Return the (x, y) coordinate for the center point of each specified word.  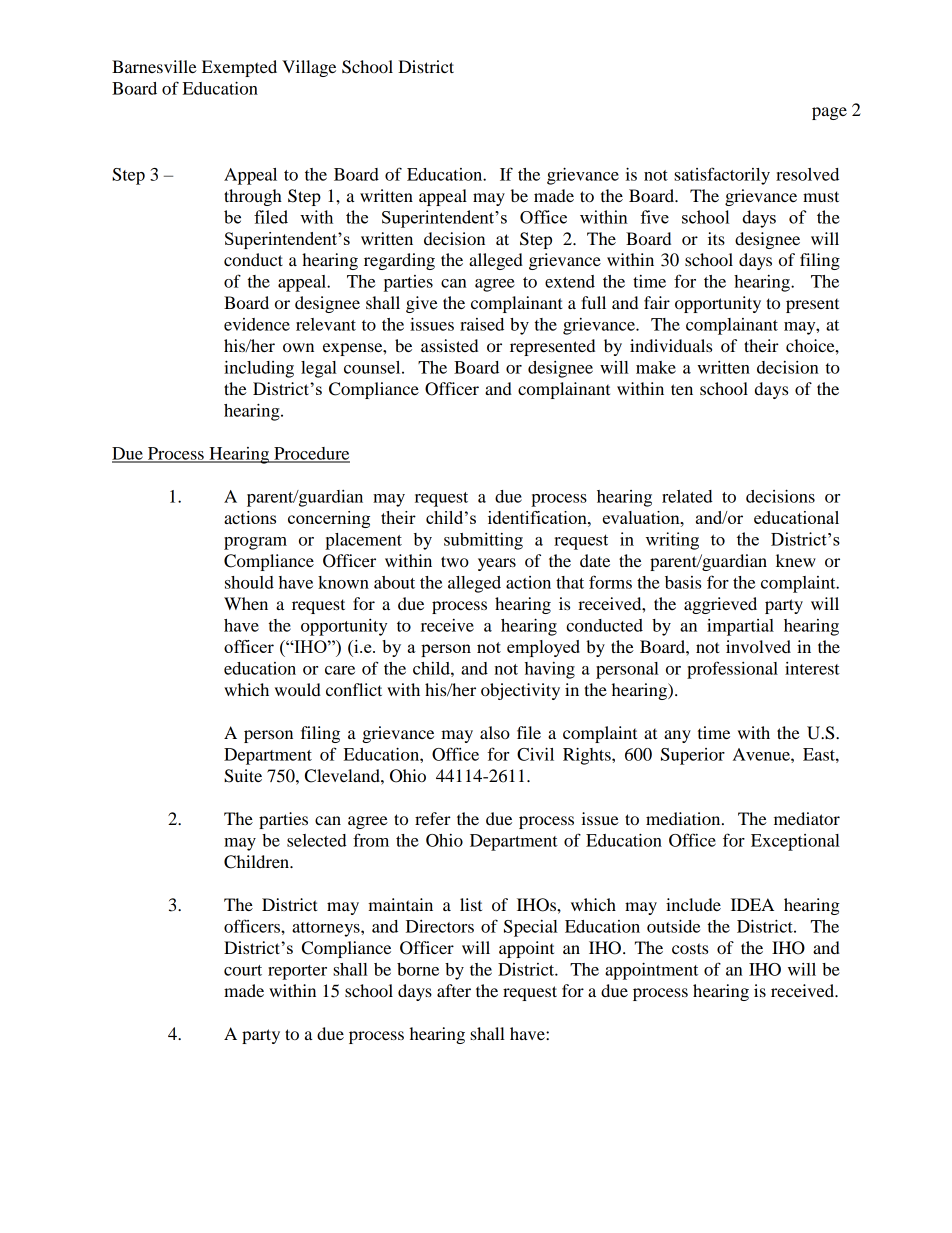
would (298, 689)
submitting (483, 541)
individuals (671, 345)
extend (570, 281)
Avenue (762, 754)
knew (796, 560)
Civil (535, 754)
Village (309, 68)
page (829, 113)
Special (531, 928)
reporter (297, 972)
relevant (326, 324)
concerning (329, 519)
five (654, 217)
